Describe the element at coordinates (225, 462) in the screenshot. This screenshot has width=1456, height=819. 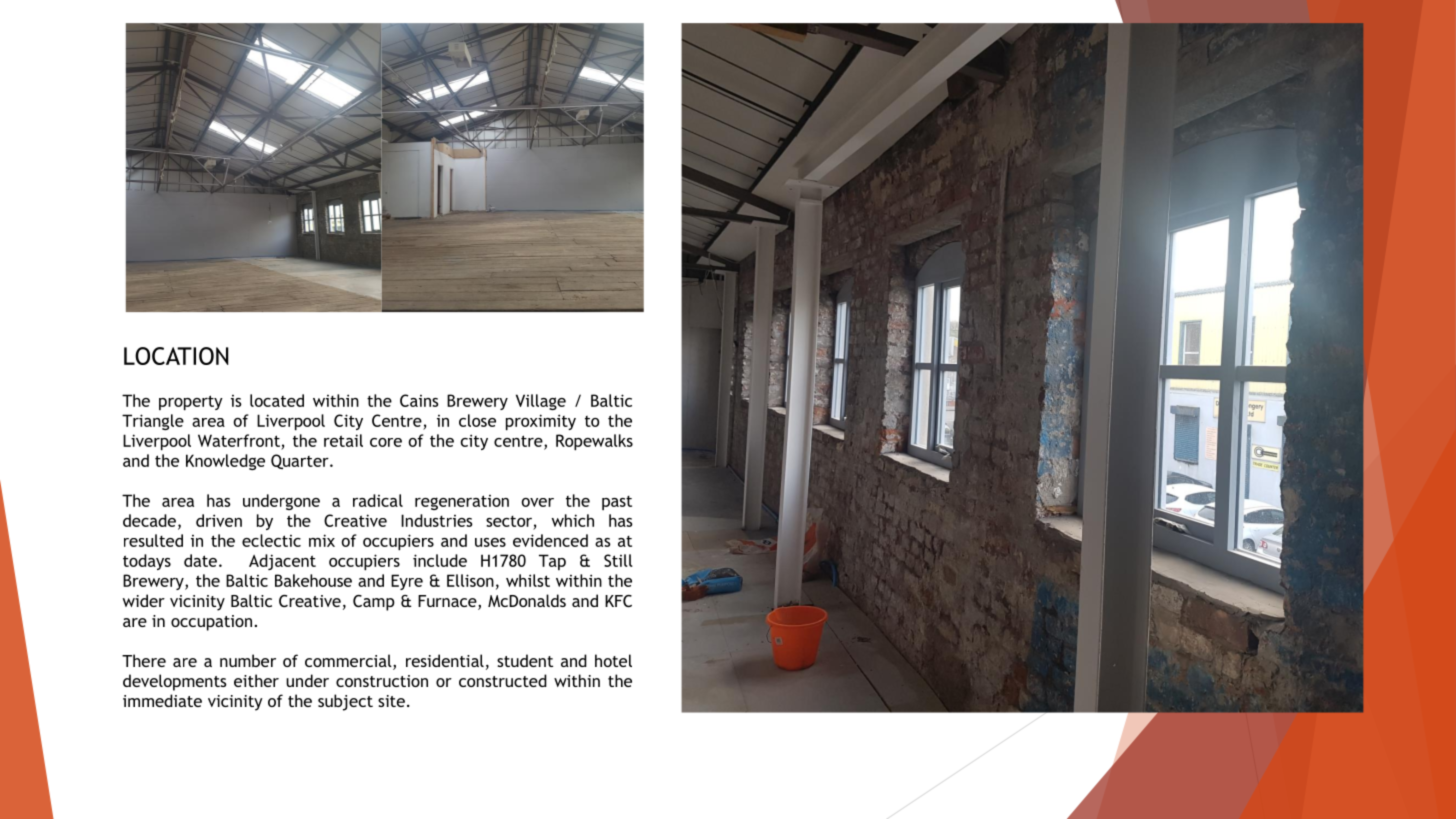
I see `Knowledge` at that location.
